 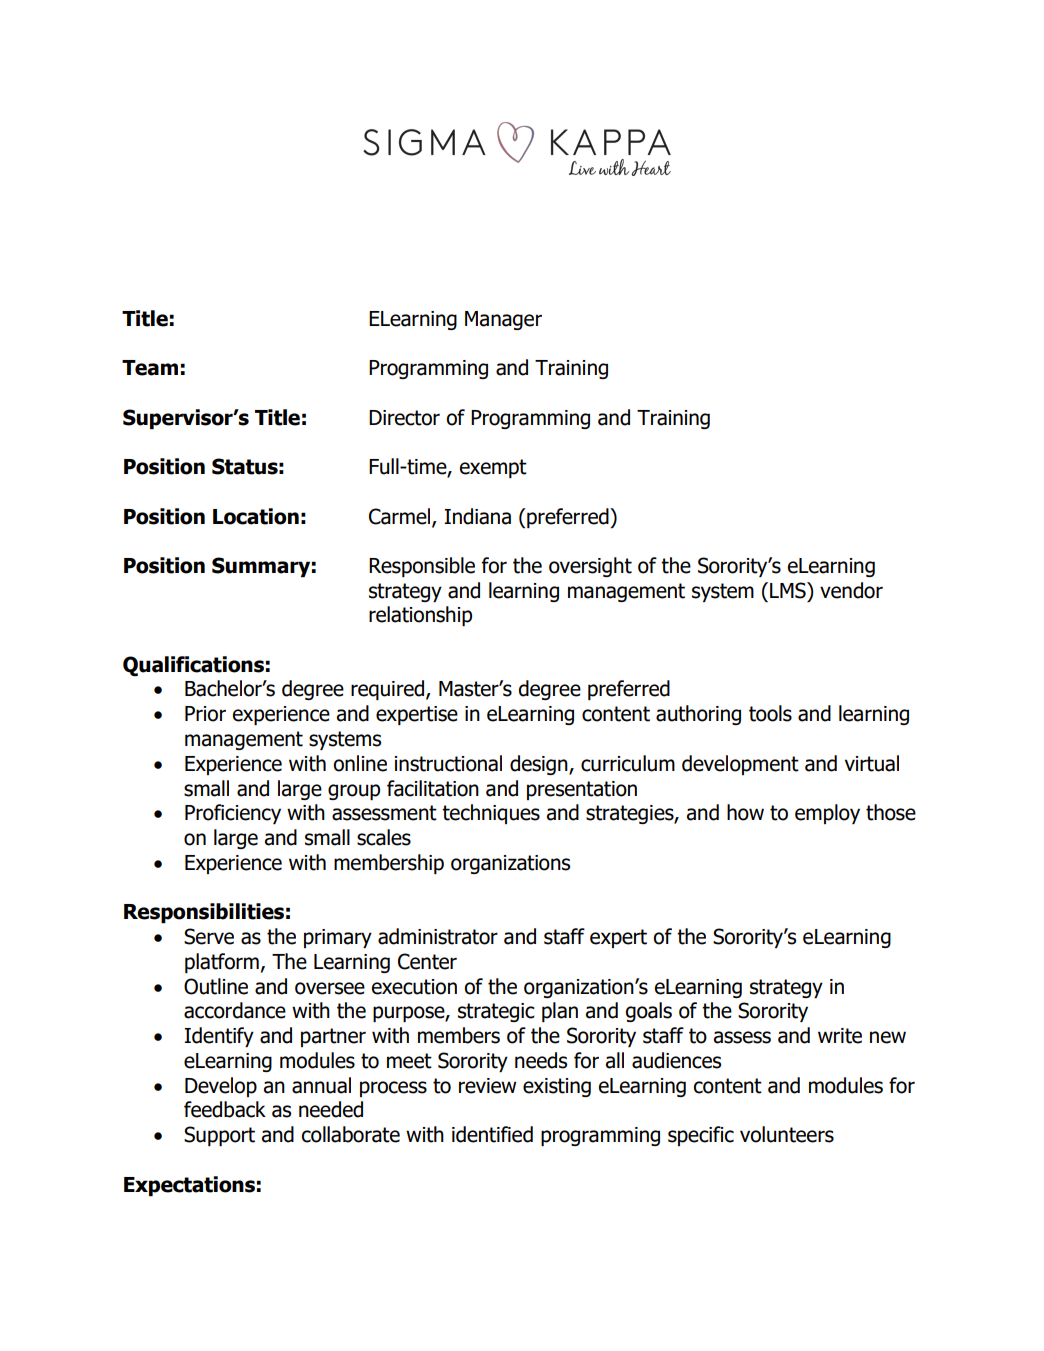 I want to click on Team, so click(x=150, y=368).
